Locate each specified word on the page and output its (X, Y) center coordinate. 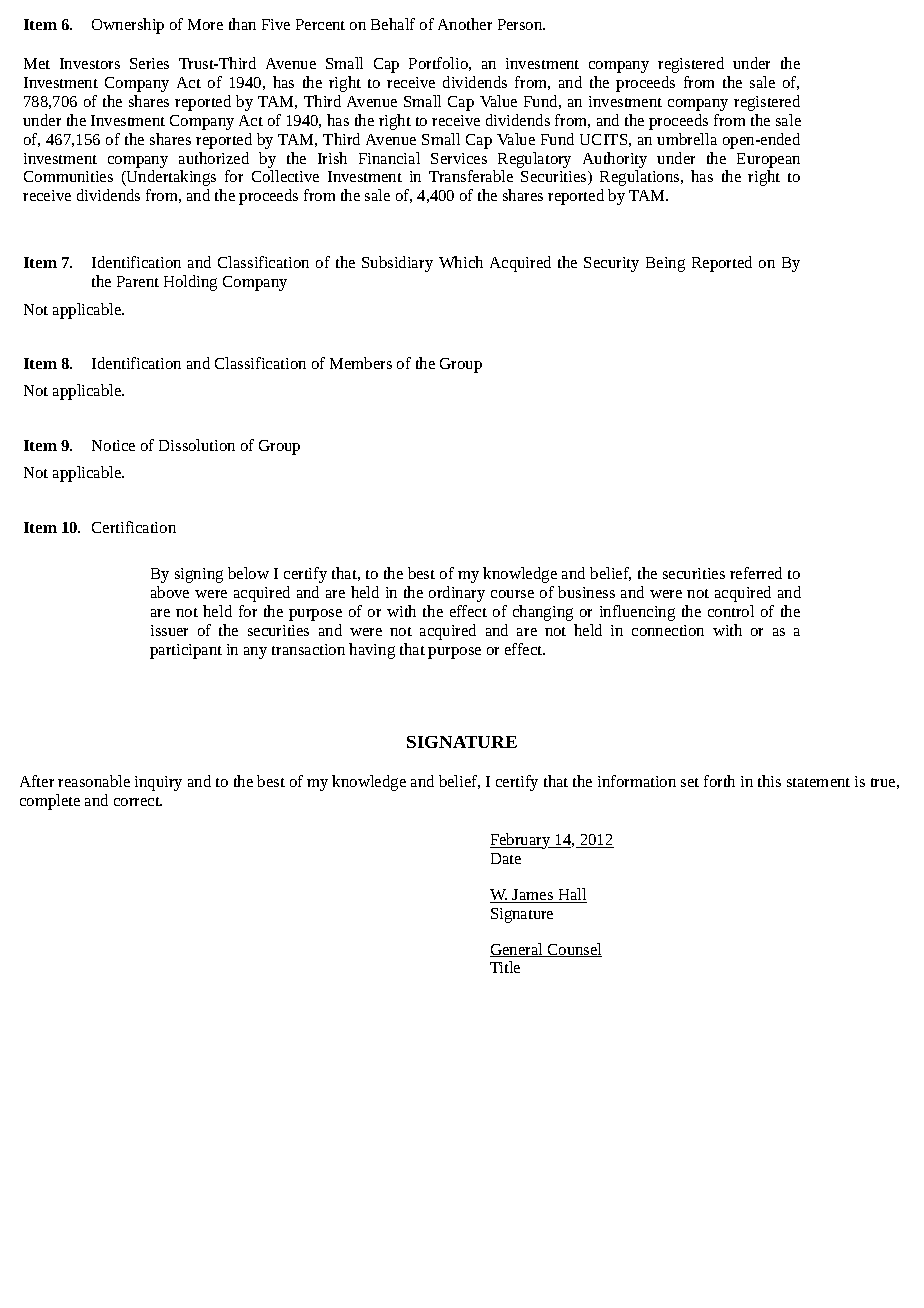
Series (149, 63)
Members (361, 363)
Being (665, 264)
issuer (169, 630)
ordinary (457, 594)
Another (465, 24)
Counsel (574, 950)
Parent (138, 281)
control (731, 611)
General (517, 950)
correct (138, 801)
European (768, 160)
